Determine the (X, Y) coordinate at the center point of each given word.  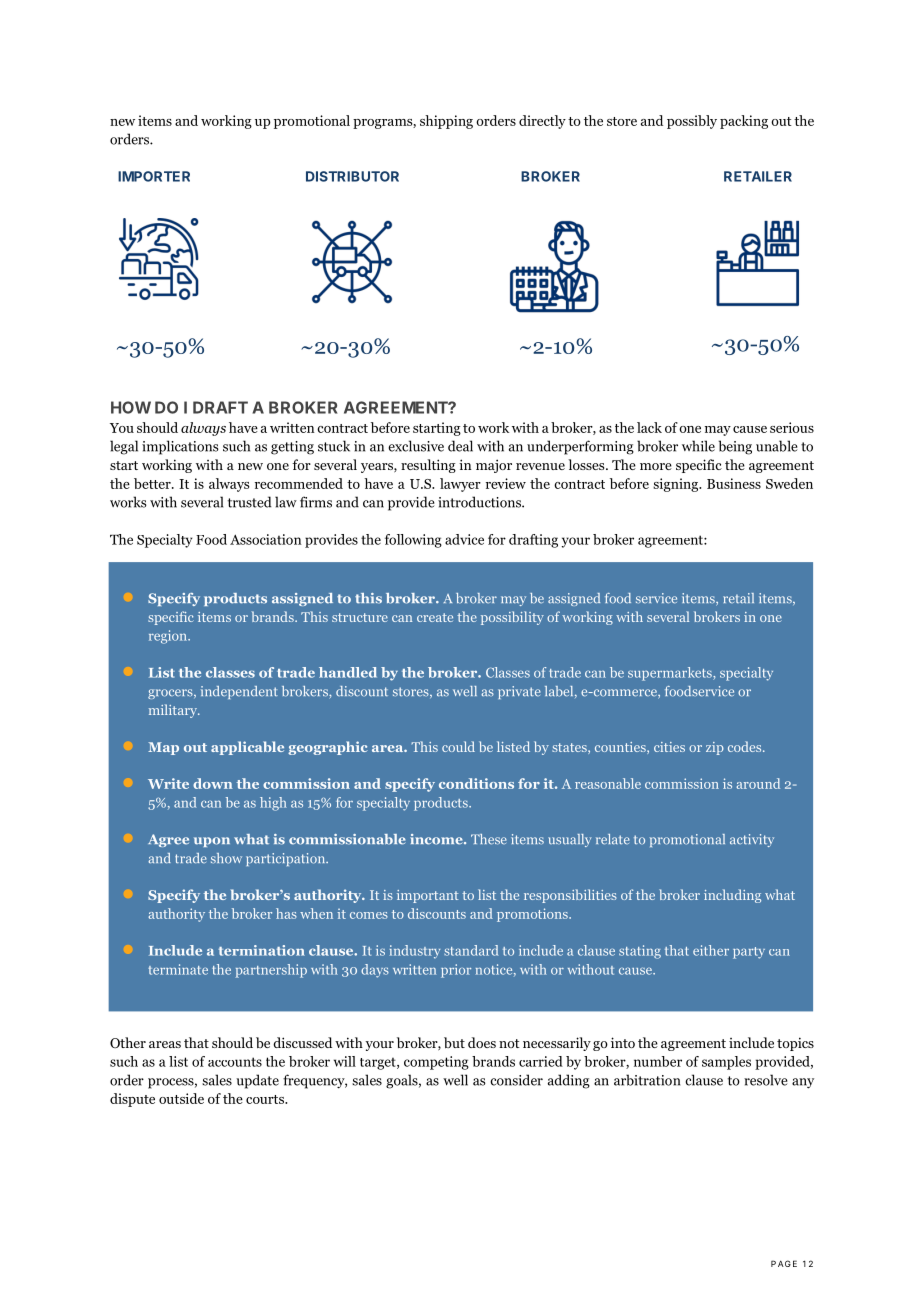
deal (460, 446)
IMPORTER (154, 176)
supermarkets (671, 674)
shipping (446, 122)
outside (181, 1098)
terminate (178, 969)
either (711, 950)
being (735, 447)
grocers (171, 694)
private (519, 692)
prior (456, 971)
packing (744, 122)
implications (180, 447)
